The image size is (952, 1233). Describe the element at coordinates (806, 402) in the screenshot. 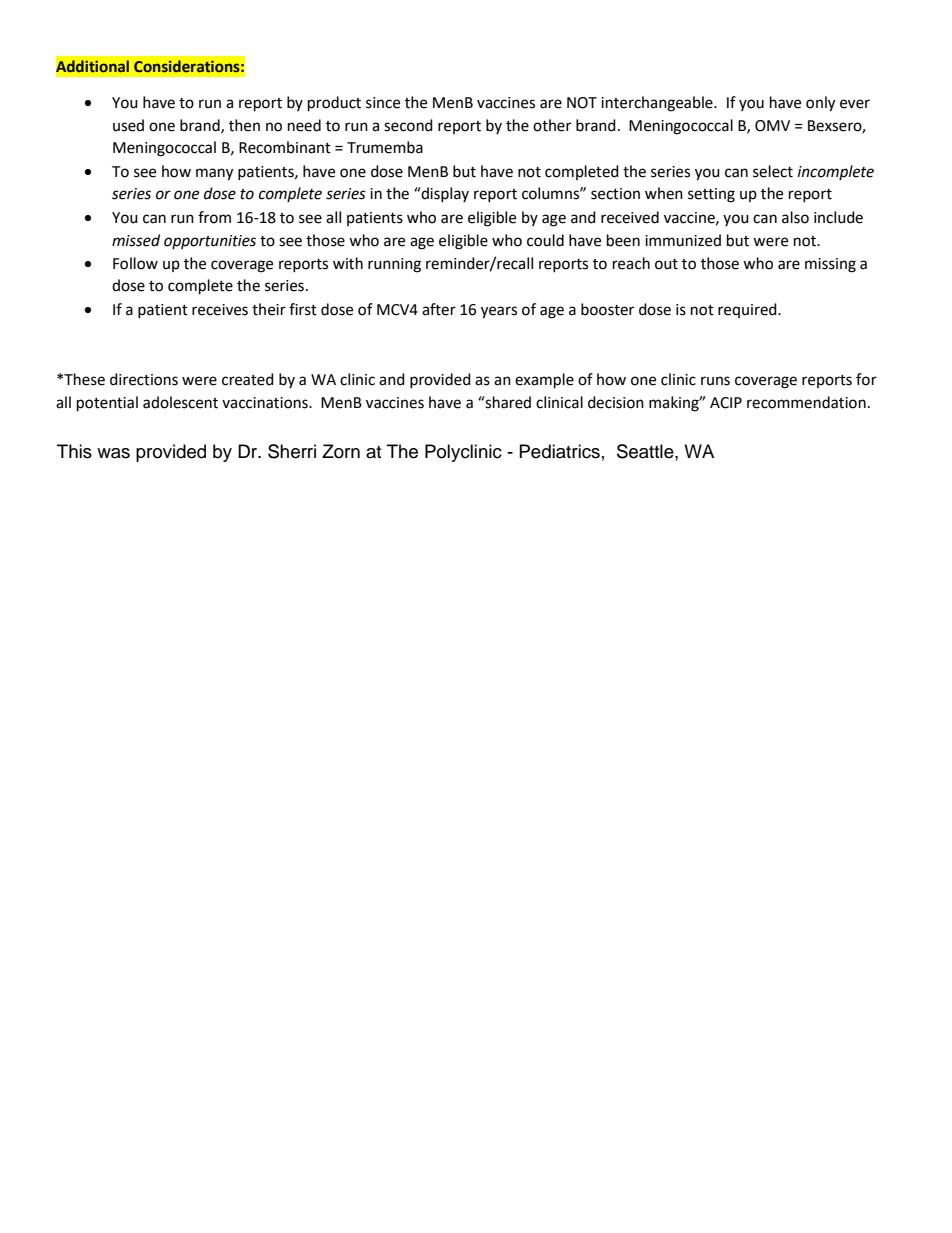

I see `recommendation` at that location.
